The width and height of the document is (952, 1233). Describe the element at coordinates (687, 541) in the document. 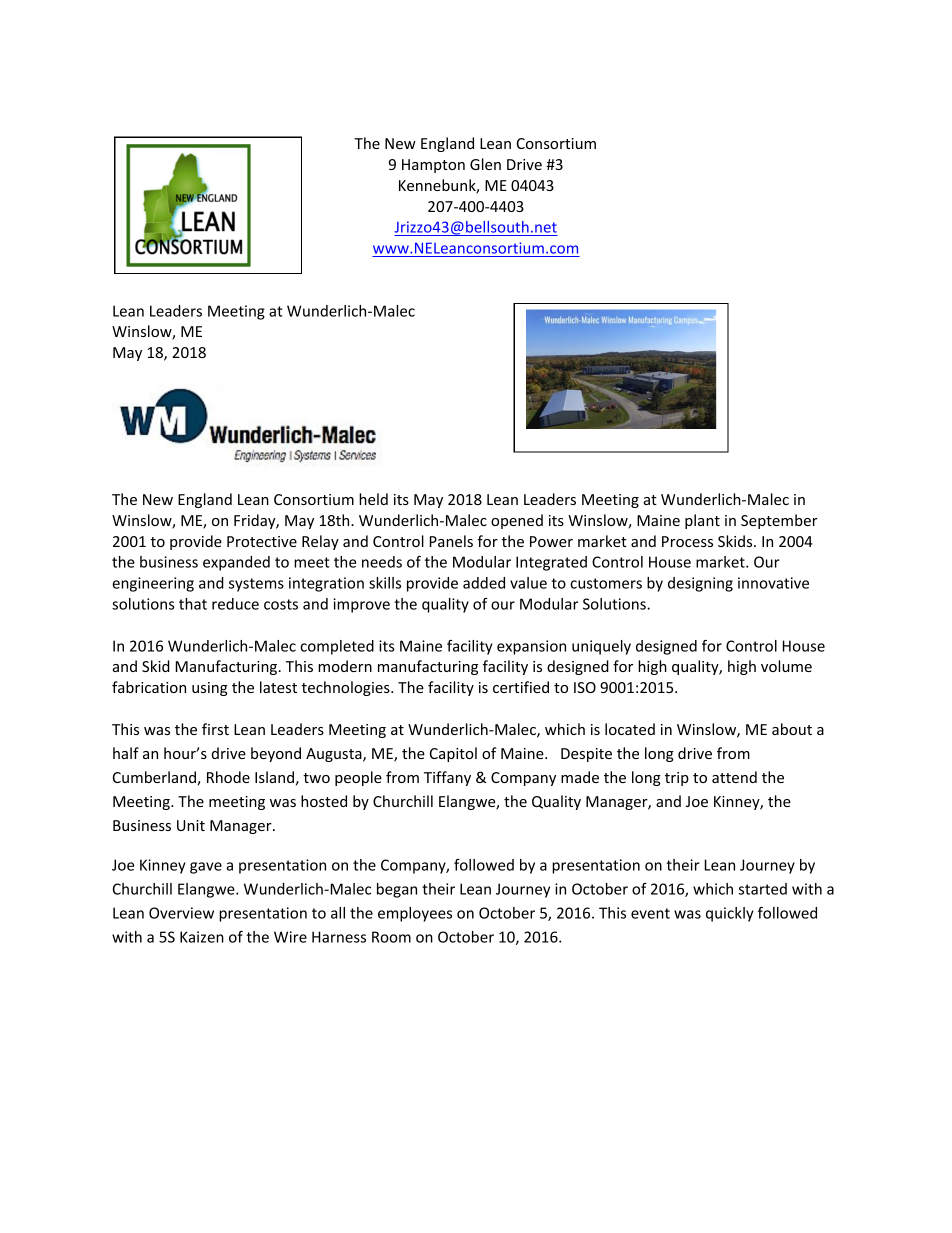

I see `Process` at that location.
